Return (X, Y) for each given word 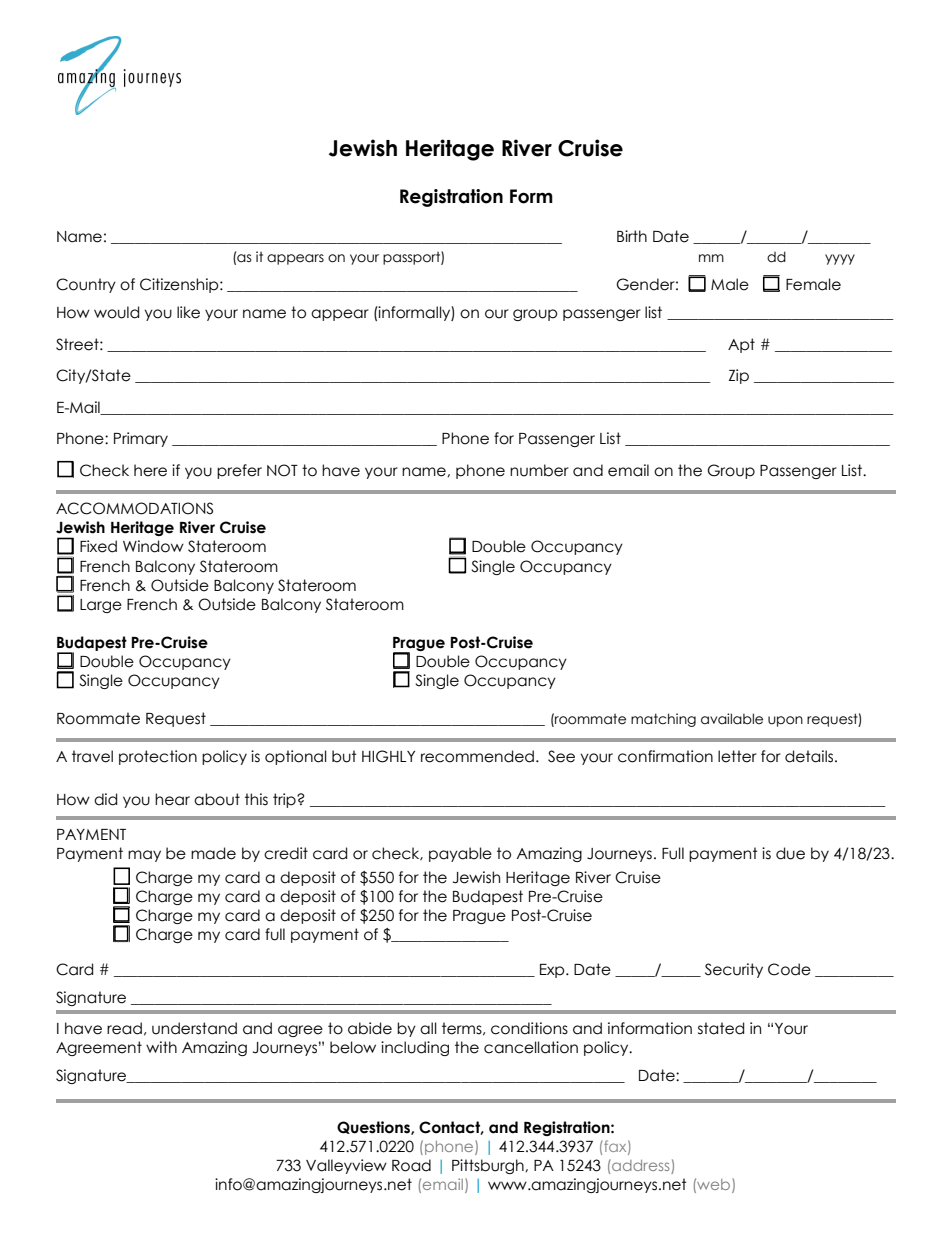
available (732, 719)
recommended (477, 756)
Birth (632, 236)
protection (158, 757)
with (161, 1047)
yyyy (840, 259)
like (188, 312)
